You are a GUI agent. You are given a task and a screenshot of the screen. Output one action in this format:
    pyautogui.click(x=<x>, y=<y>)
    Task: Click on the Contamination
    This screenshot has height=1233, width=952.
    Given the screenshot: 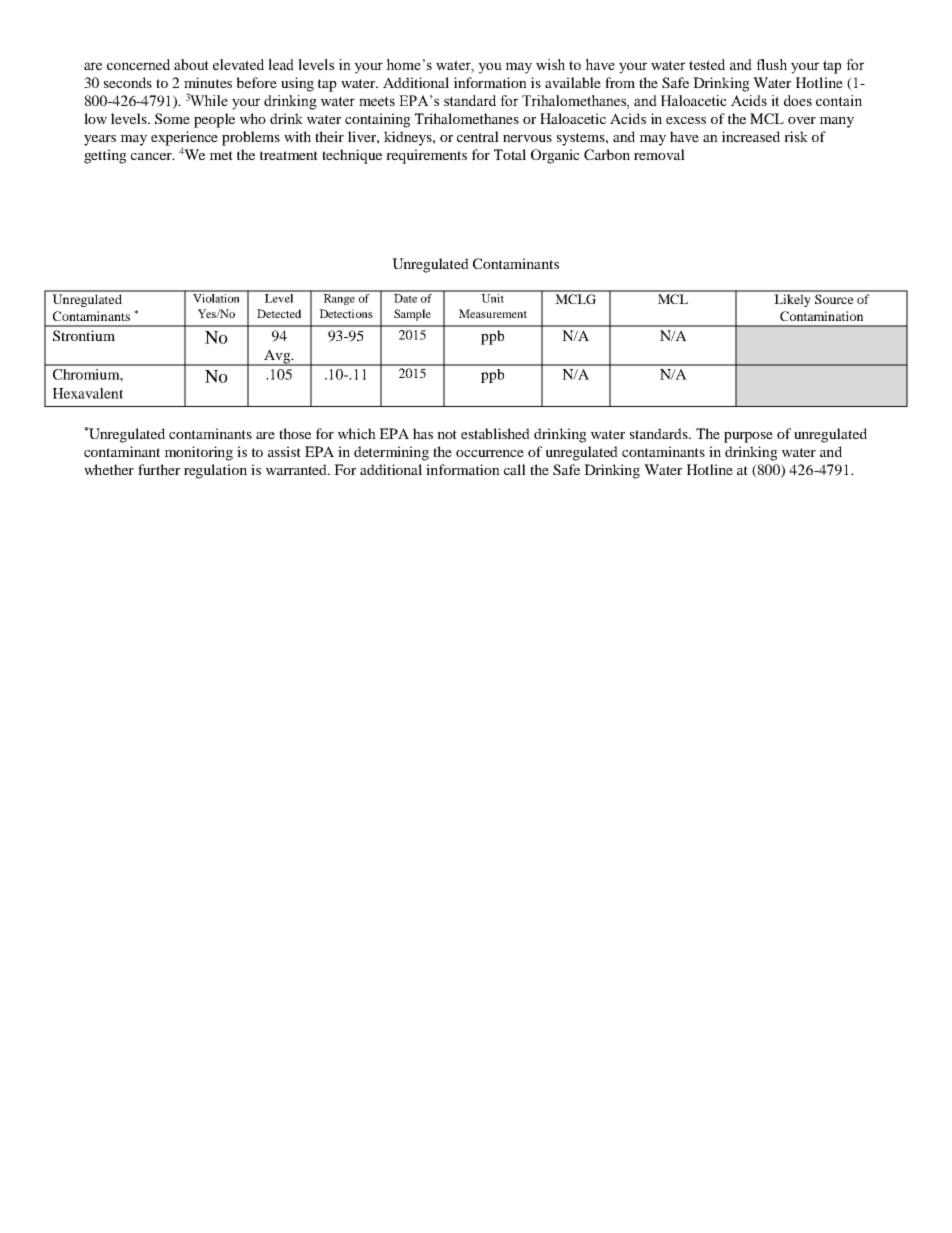 What is the action you would take?
    pyautogui.click(x=821, y=316)
